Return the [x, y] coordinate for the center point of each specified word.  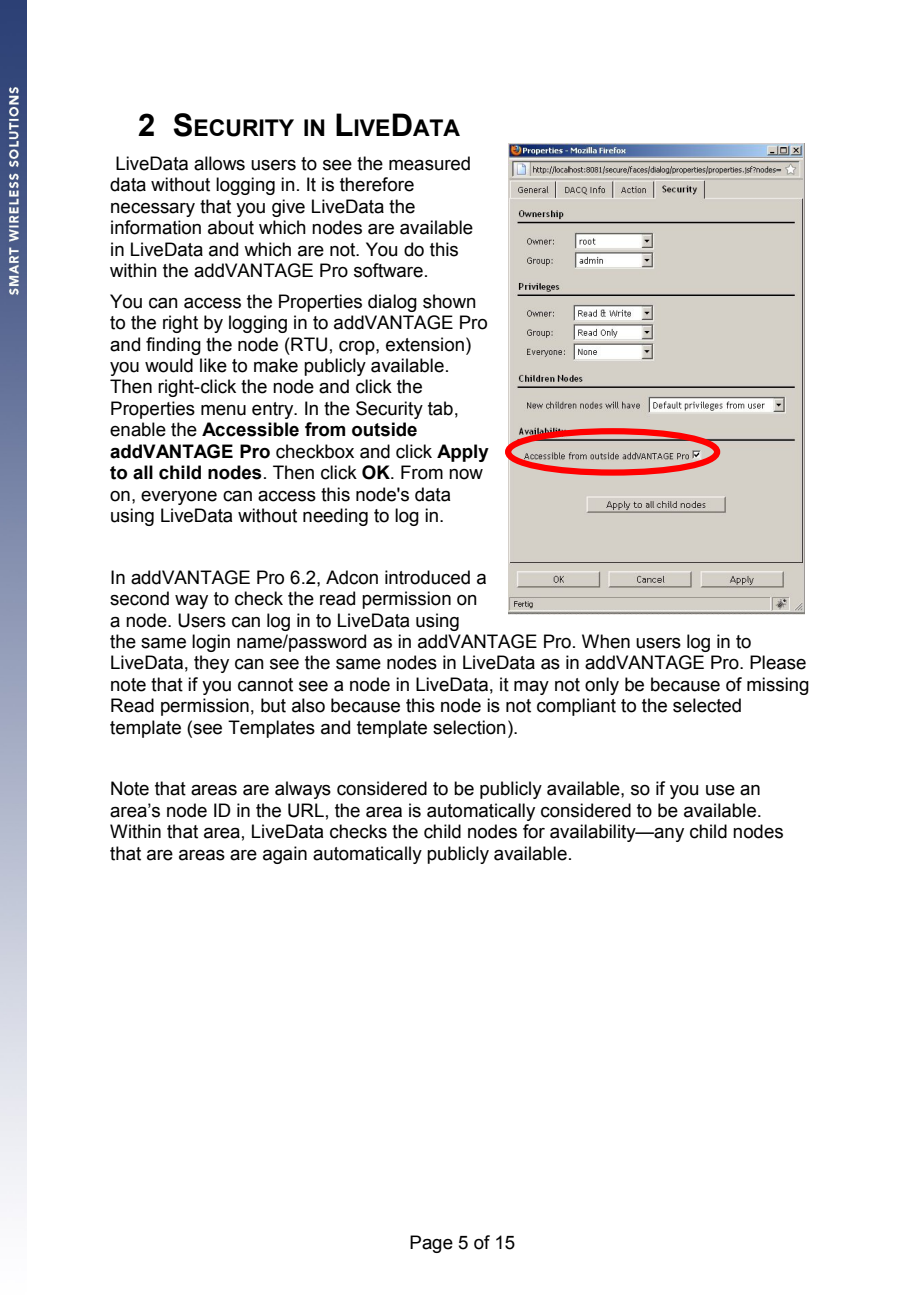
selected [707, 705]
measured [429, 163]
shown [449, 301]
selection [469, 727]
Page [431, 1244]
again [285, 855]
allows [219, 163]
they [211, 664]
